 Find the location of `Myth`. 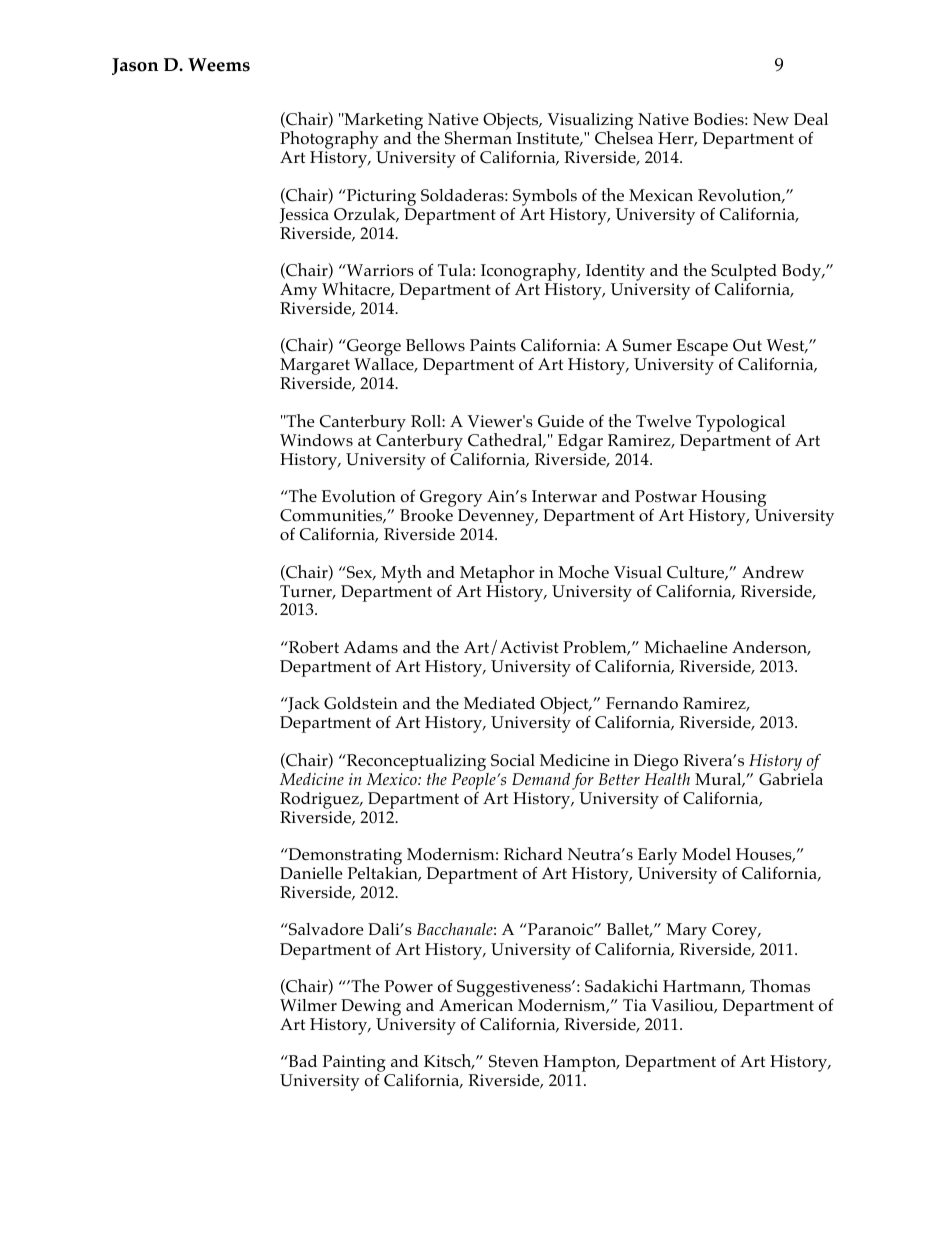

Myth is located at coordinates (401, 574).
